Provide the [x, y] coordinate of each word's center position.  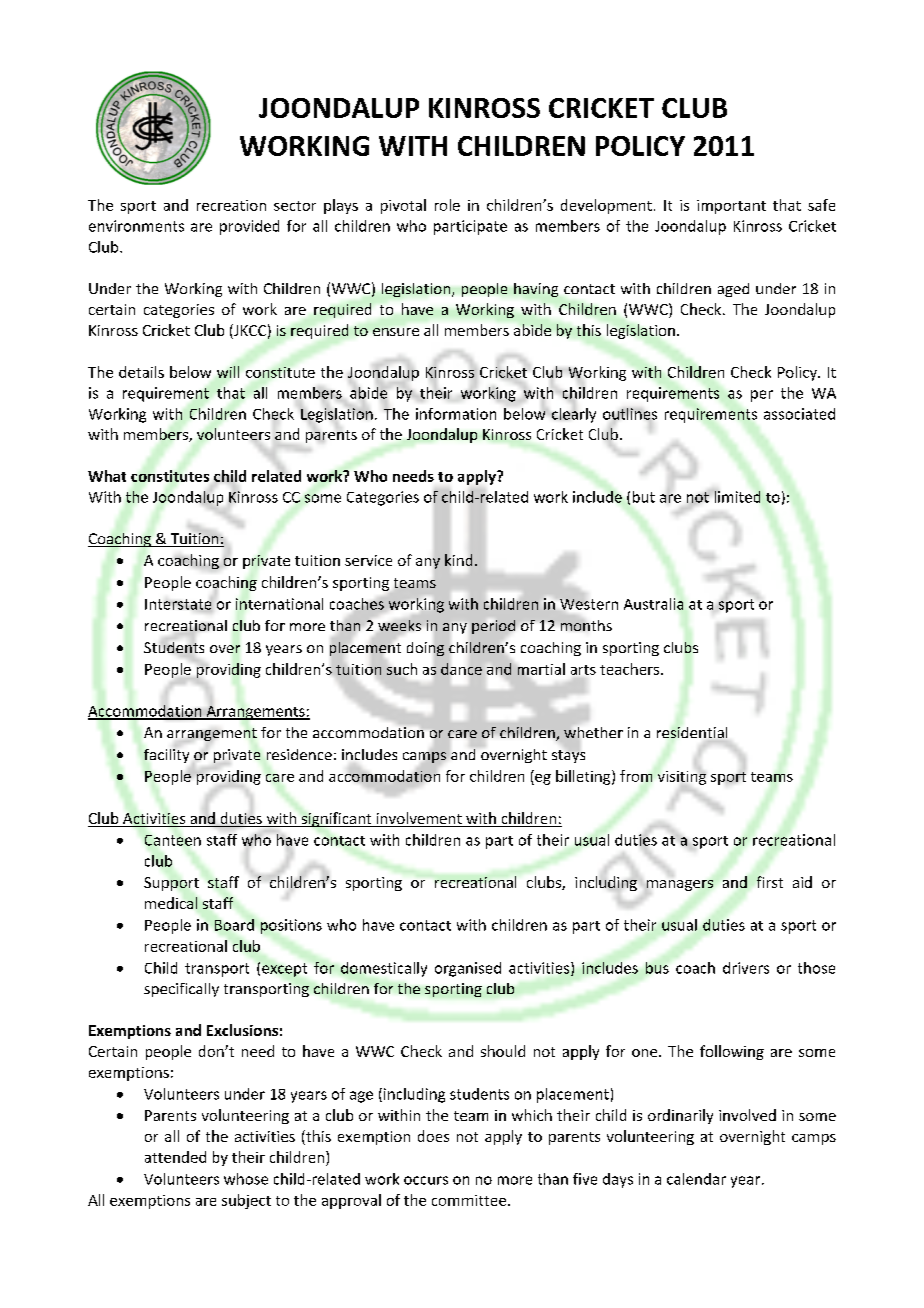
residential [692, 732]
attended [175, 1157]
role [447, 205]
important [731, 207]
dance [461, 669]
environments [136, 226]
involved [747, 1115]
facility [166, 756]
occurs [426, 1180]
